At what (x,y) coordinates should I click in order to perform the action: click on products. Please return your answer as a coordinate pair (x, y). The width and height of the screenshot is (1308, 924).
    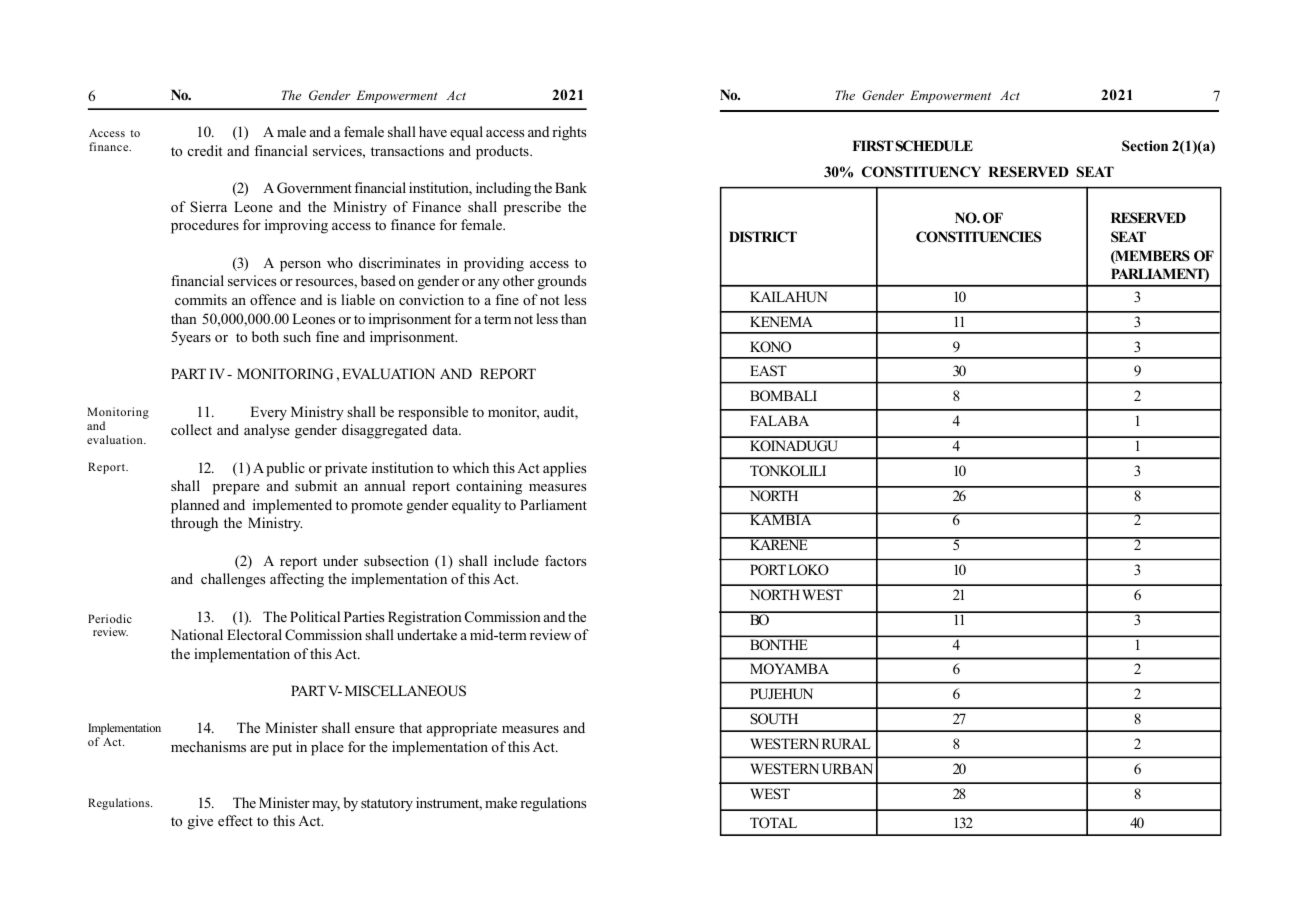
    Looking at the image, I should click on (503, 152).
